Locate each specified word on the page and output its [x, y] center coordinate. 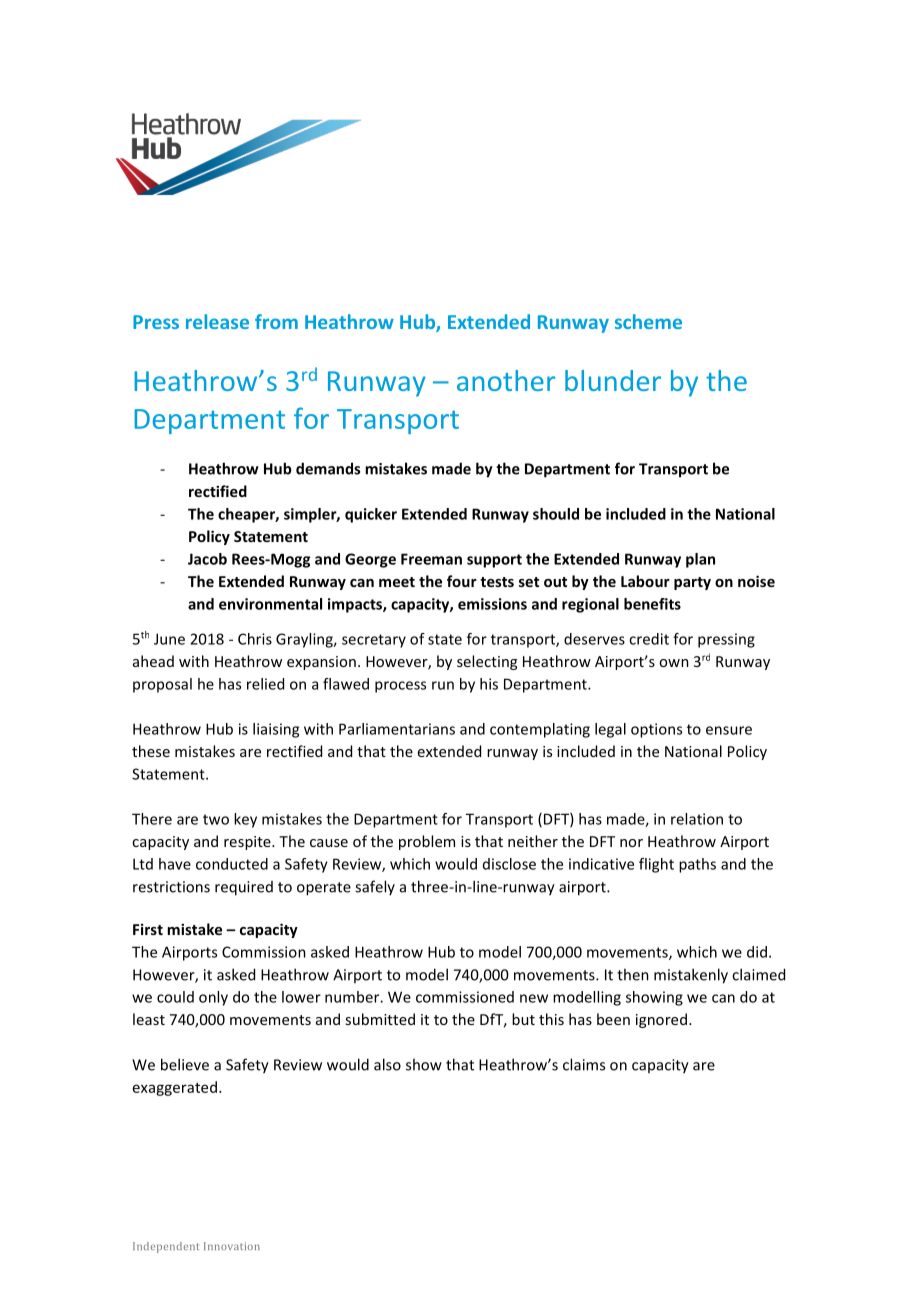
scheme [648, 321]
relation [697, 819]
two [216, 819]
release [217, 321]
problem [427, 842]
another [506, 380]
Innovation [232, 1246]
